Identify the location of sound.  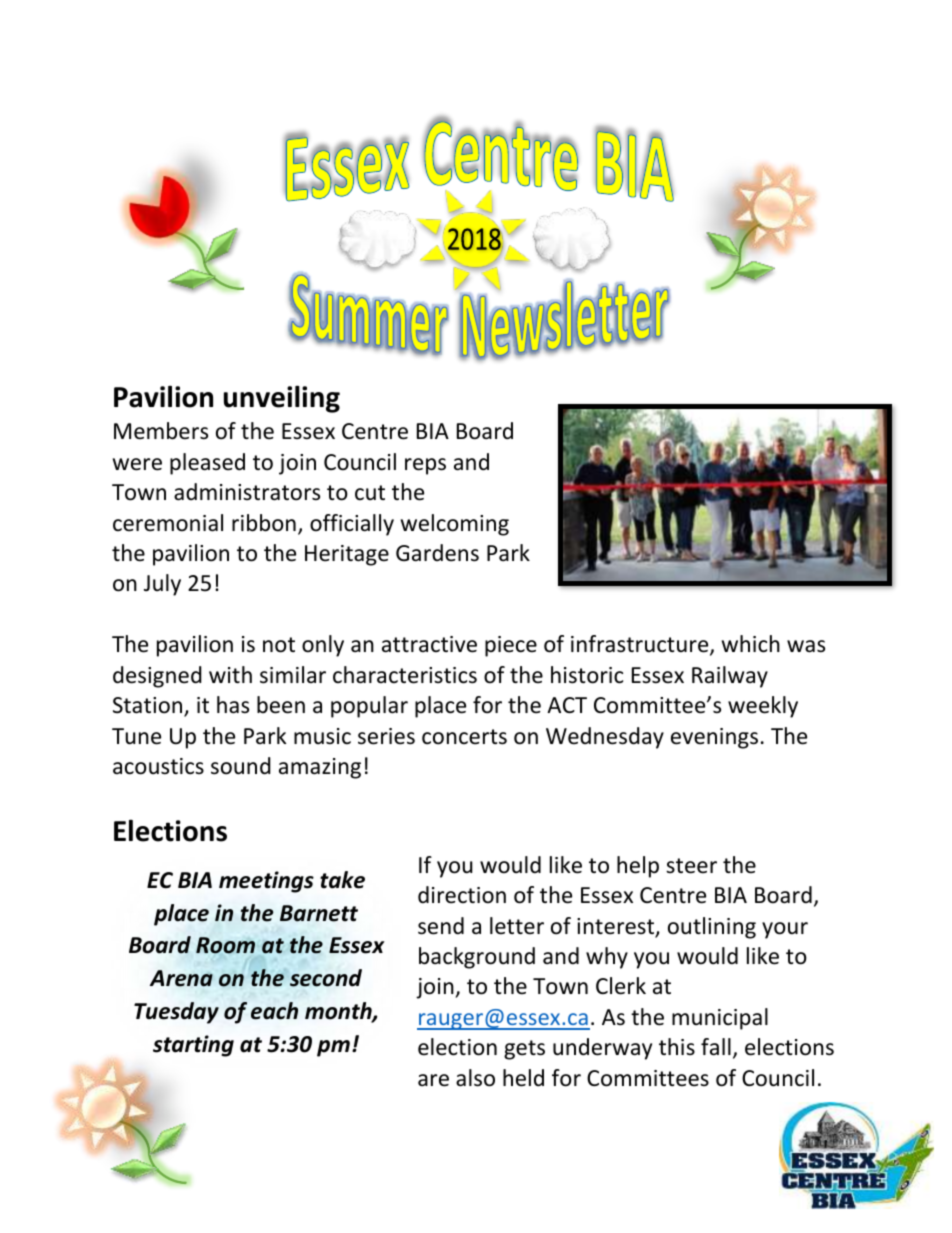
(241, 766).
